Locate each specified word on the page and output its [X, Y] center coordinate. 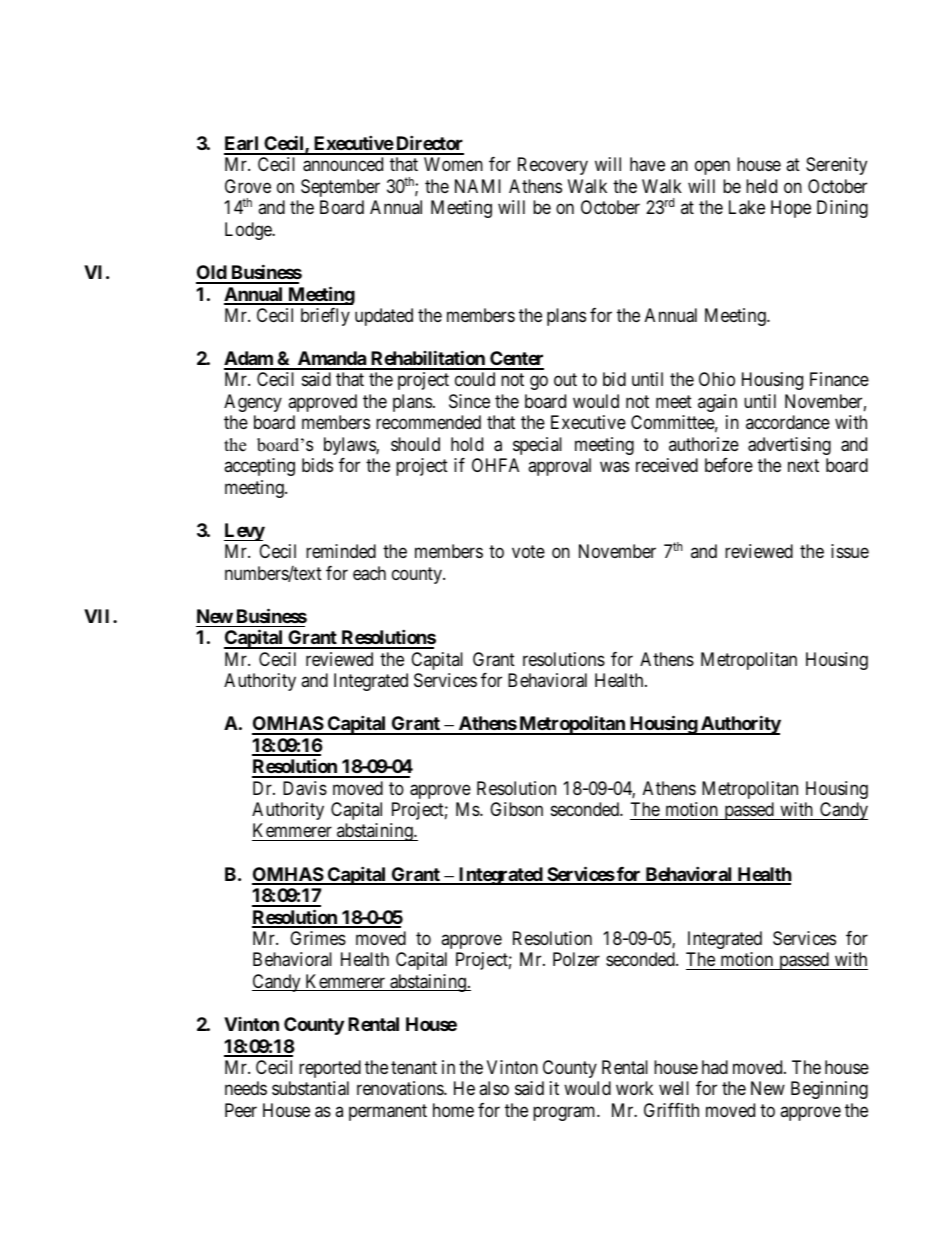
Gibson [516, 809]
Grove [248, 186]
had [715, 1067]
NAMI [478, 186]
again [717, 403]
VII [99, 616]
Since [469, 401]
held [761, 186]
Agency [253, 403]
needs [246, 1088]
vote [528, 551]
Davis [305, 788]
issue [850, 551]
